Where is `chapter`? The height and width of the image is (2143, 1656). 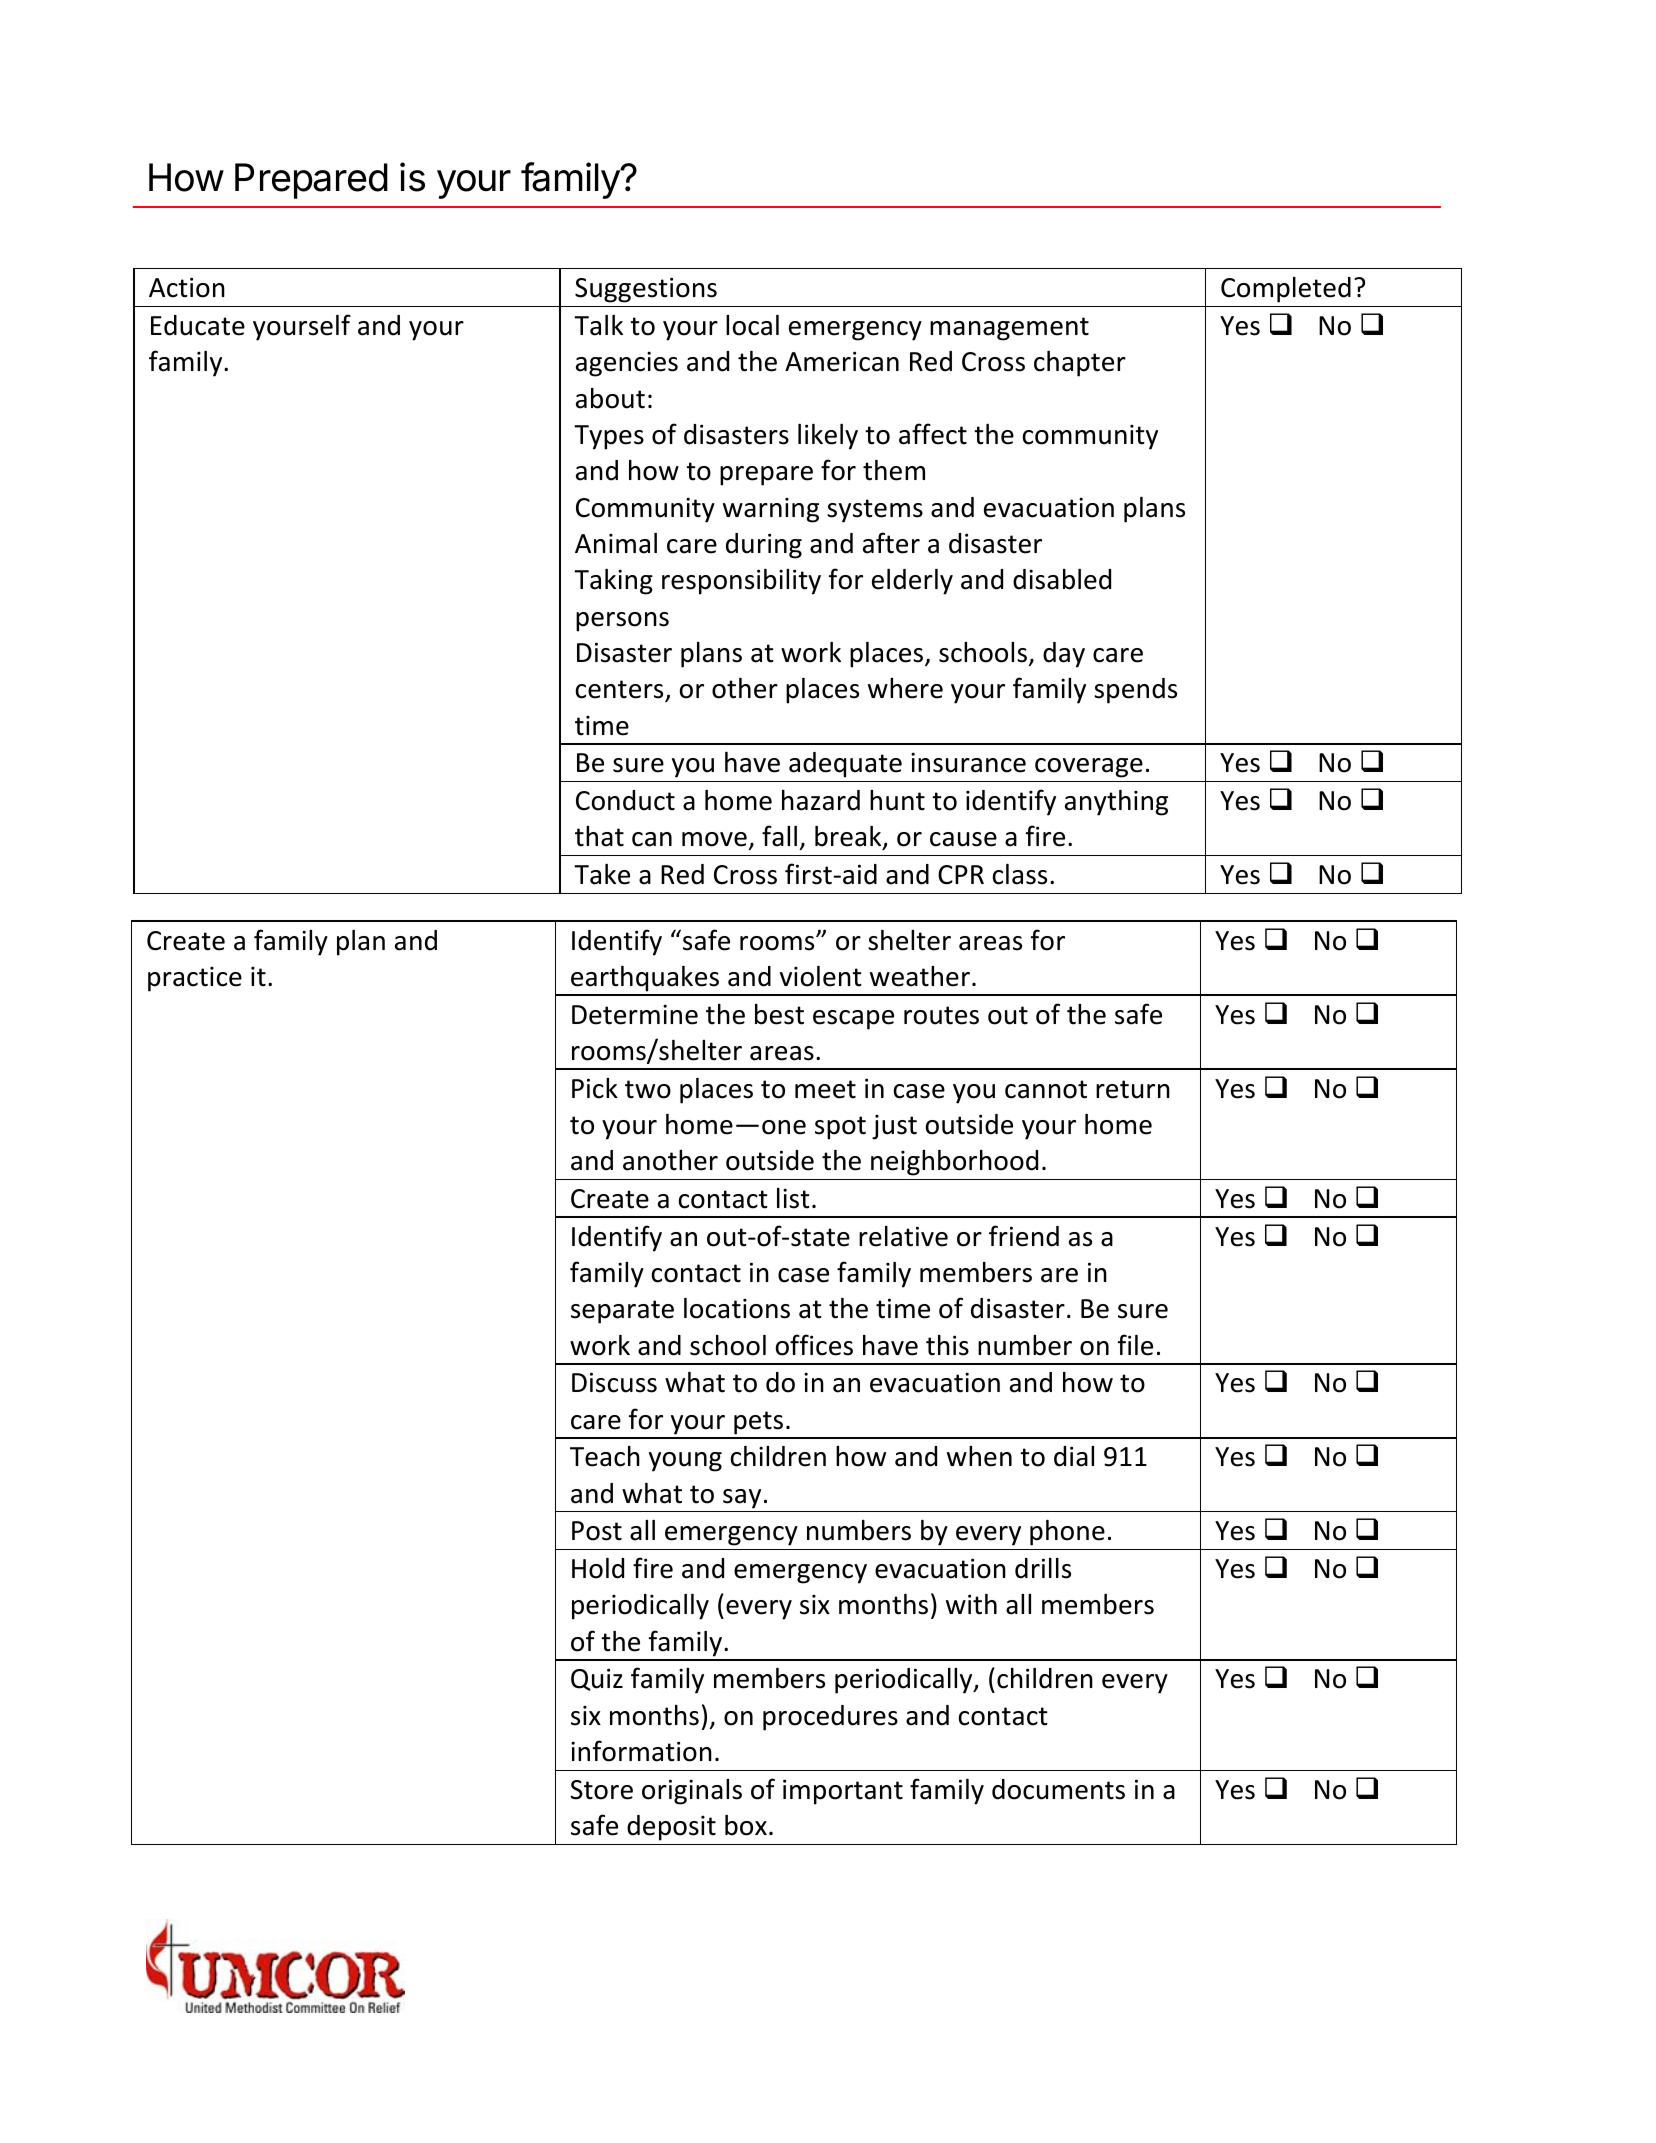
chapter is located at coordinates (1080, 364).
